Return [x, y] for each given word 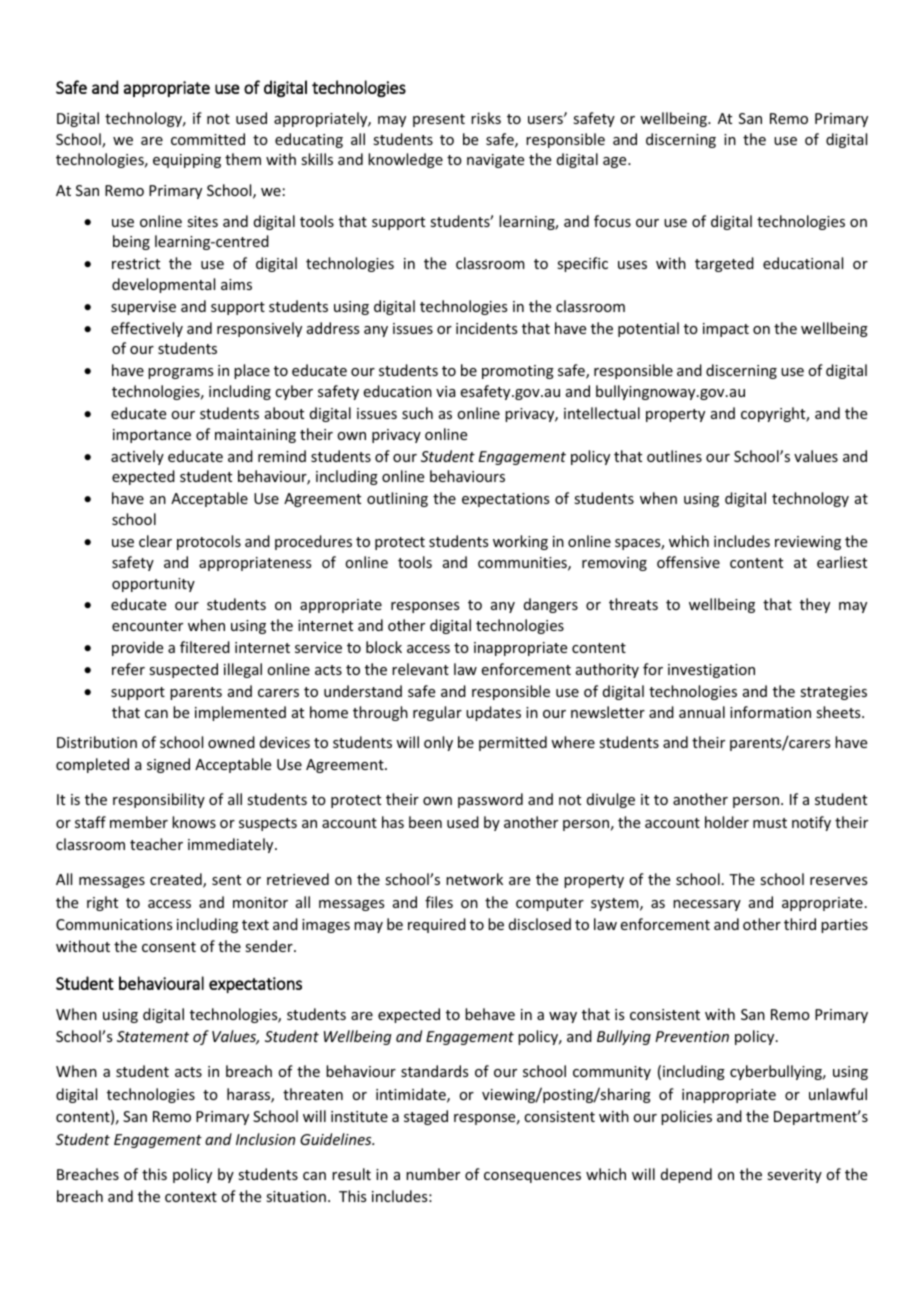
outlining [397, 499]
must [770, 823]
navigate [495, 161]
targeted [724, 264]
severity [794, 1176]
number [433, 1174]
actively [137, 457]
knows [194, 822]
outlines [674, 456]
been [425, 822]
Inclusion [265, 1139]
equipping [187, 161]
